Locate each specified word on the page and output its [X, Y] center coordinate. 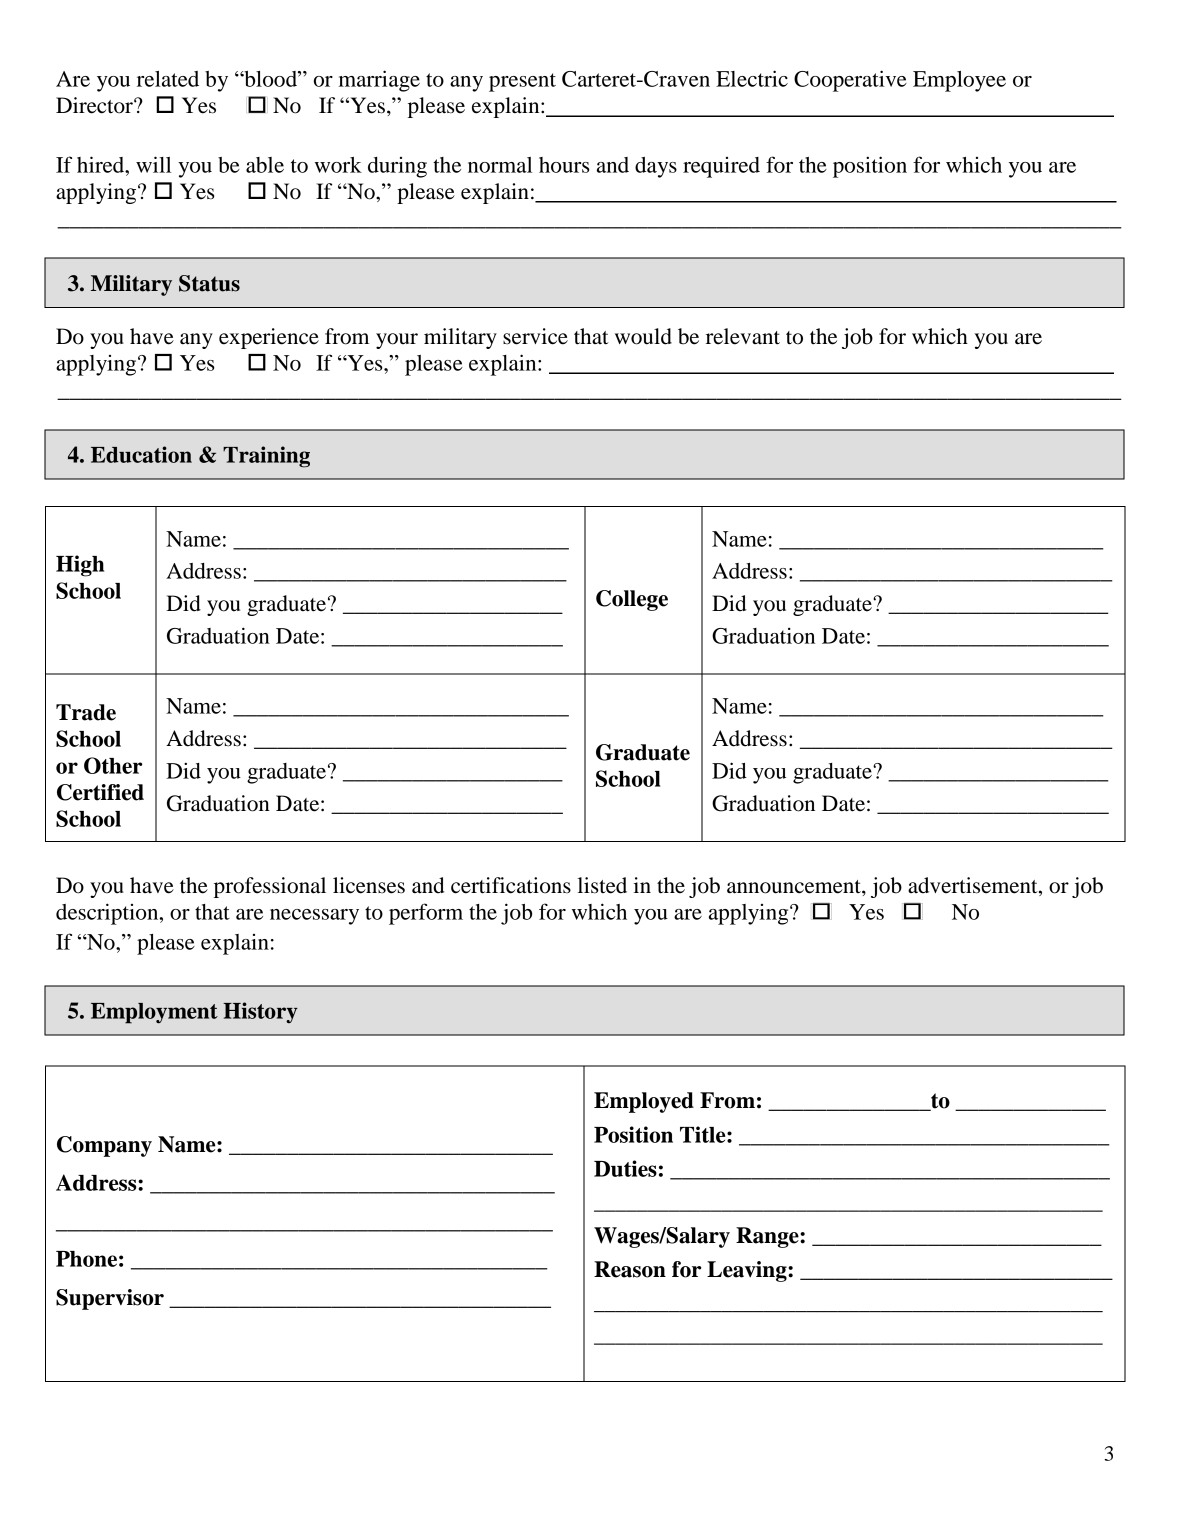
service [535, 336]
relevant [743, 336]
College [632, 600]
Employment [154, 1013]
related [168, 79]
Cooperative [850, 81]
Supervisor [110, 1299]
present [522, 82]
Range [768, 1237]
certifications [511, 885]
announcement [795, 887]
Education [141, 454]
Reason [630, 1269]
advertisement [974, 886]
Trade [86, 712]
